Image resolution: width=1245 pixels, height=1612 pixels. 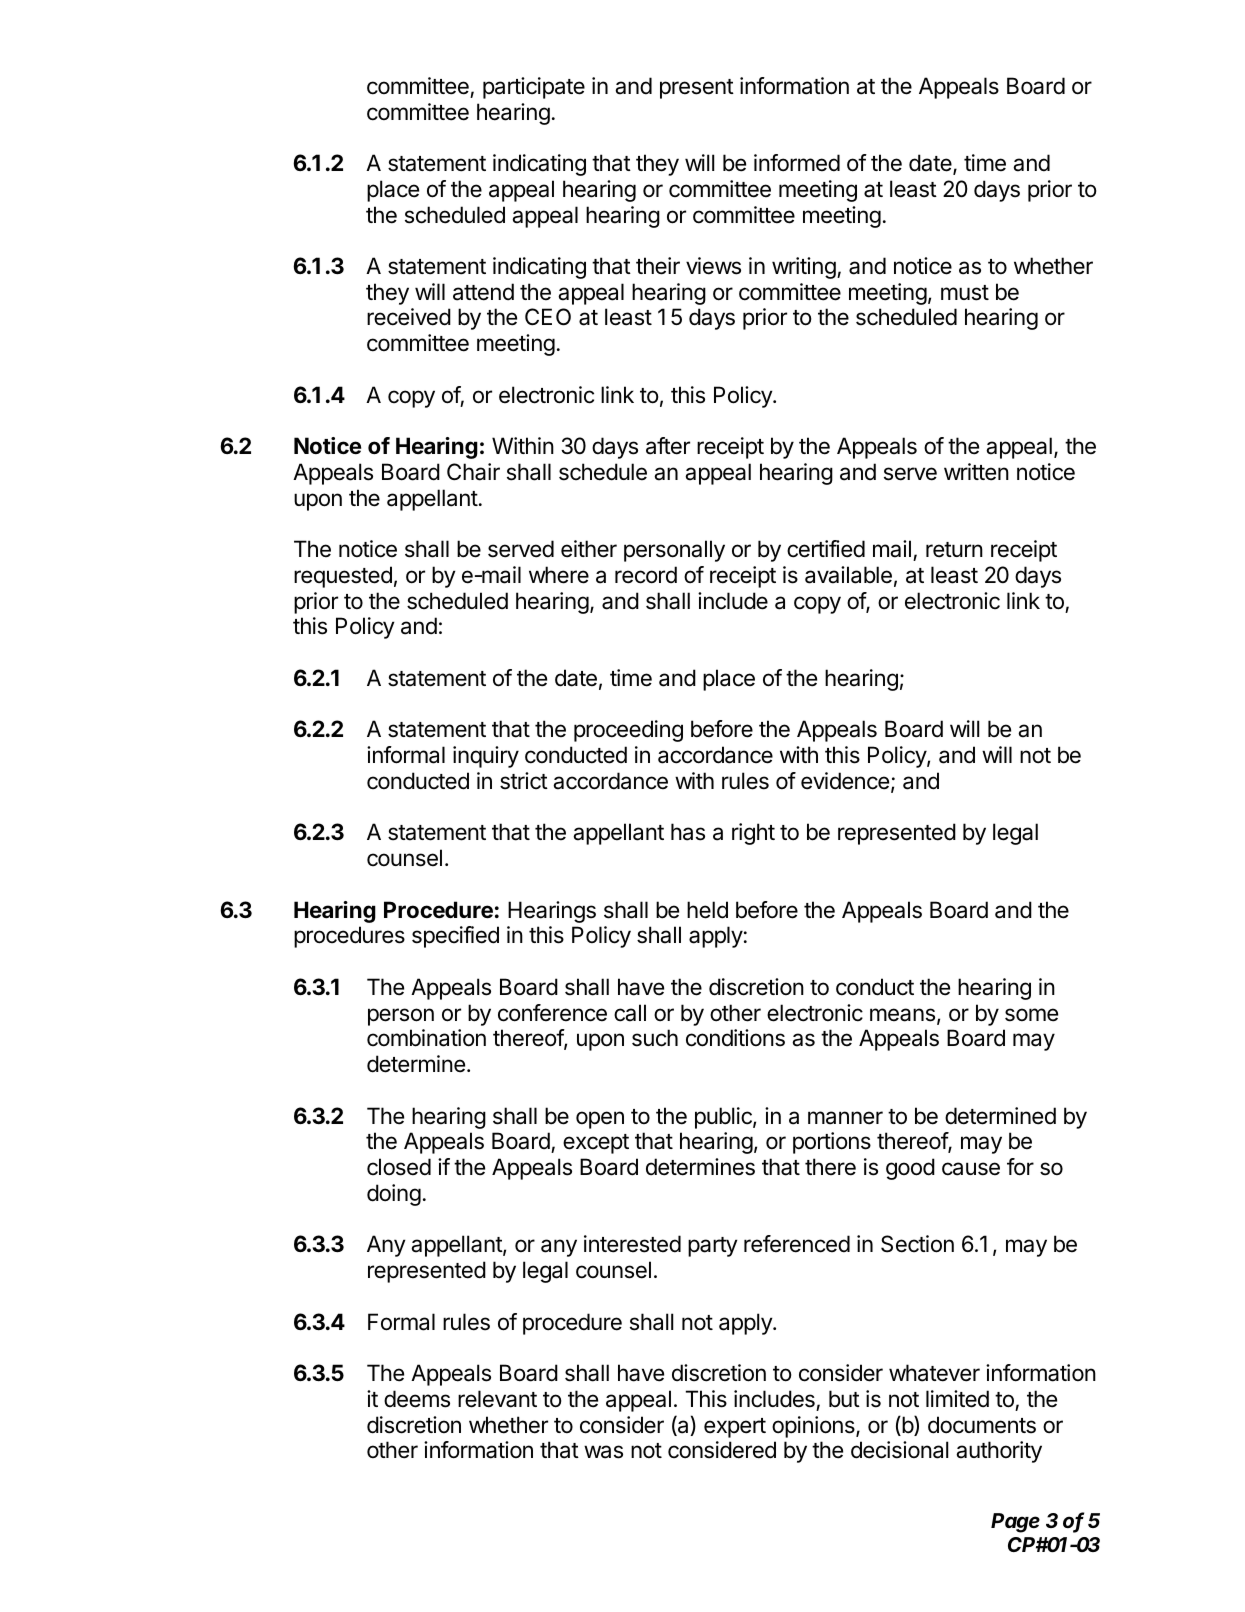 I want to click on specified, so click(x=455, y=937).
